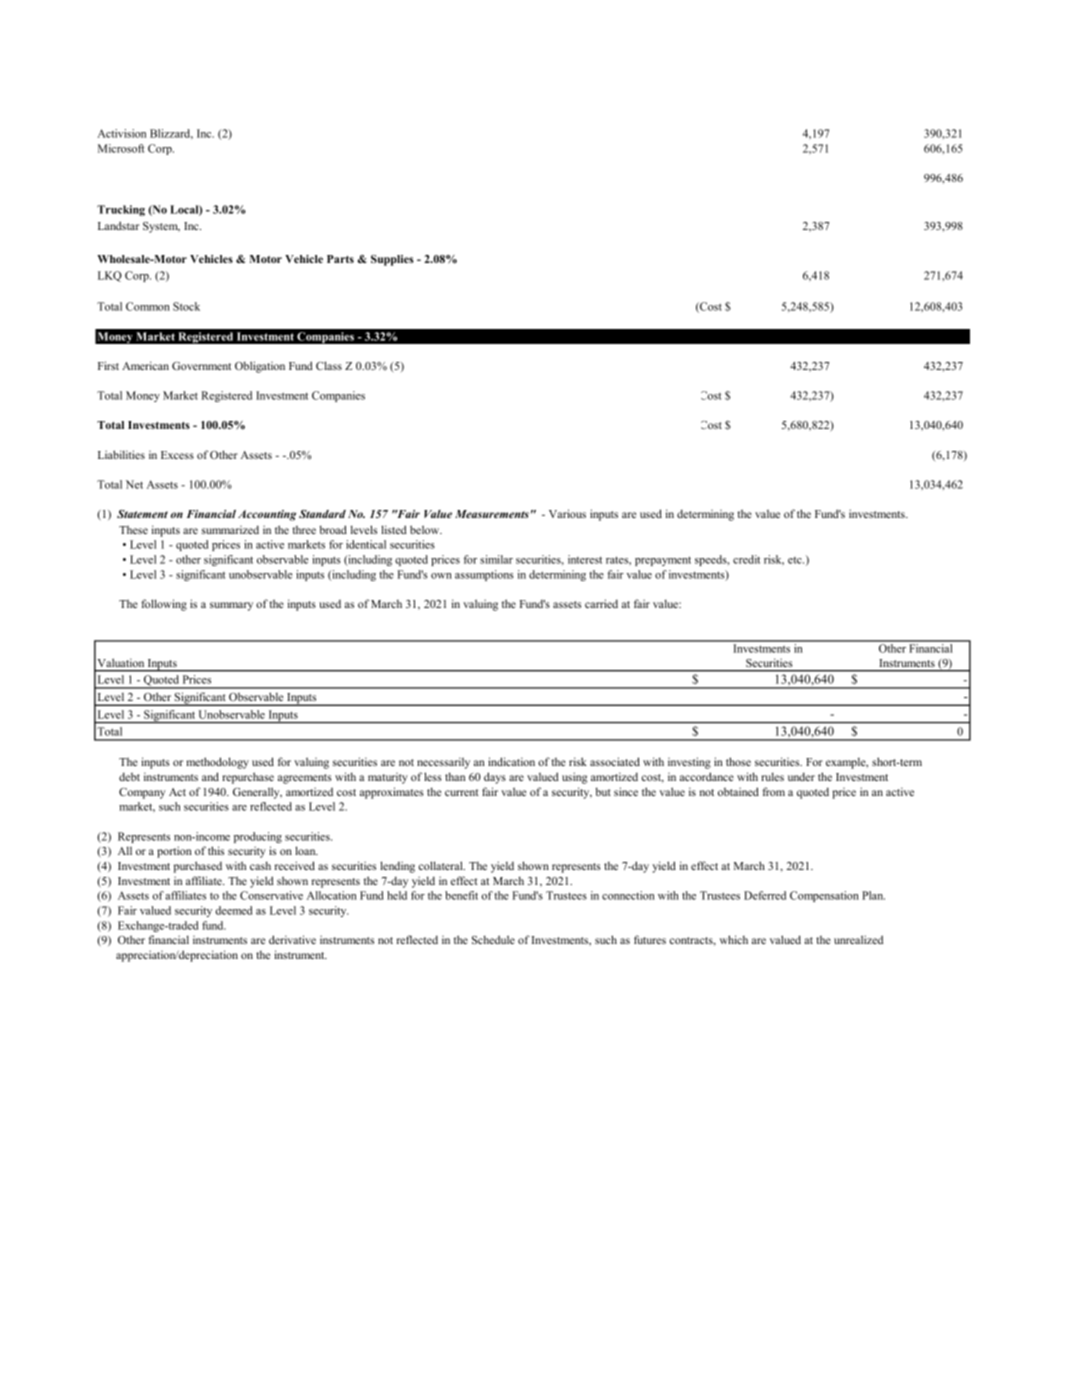 This image has width=1065, height=1378. Describe the element at coordinates (746, 559) in the image. I see `credit` at that location.
